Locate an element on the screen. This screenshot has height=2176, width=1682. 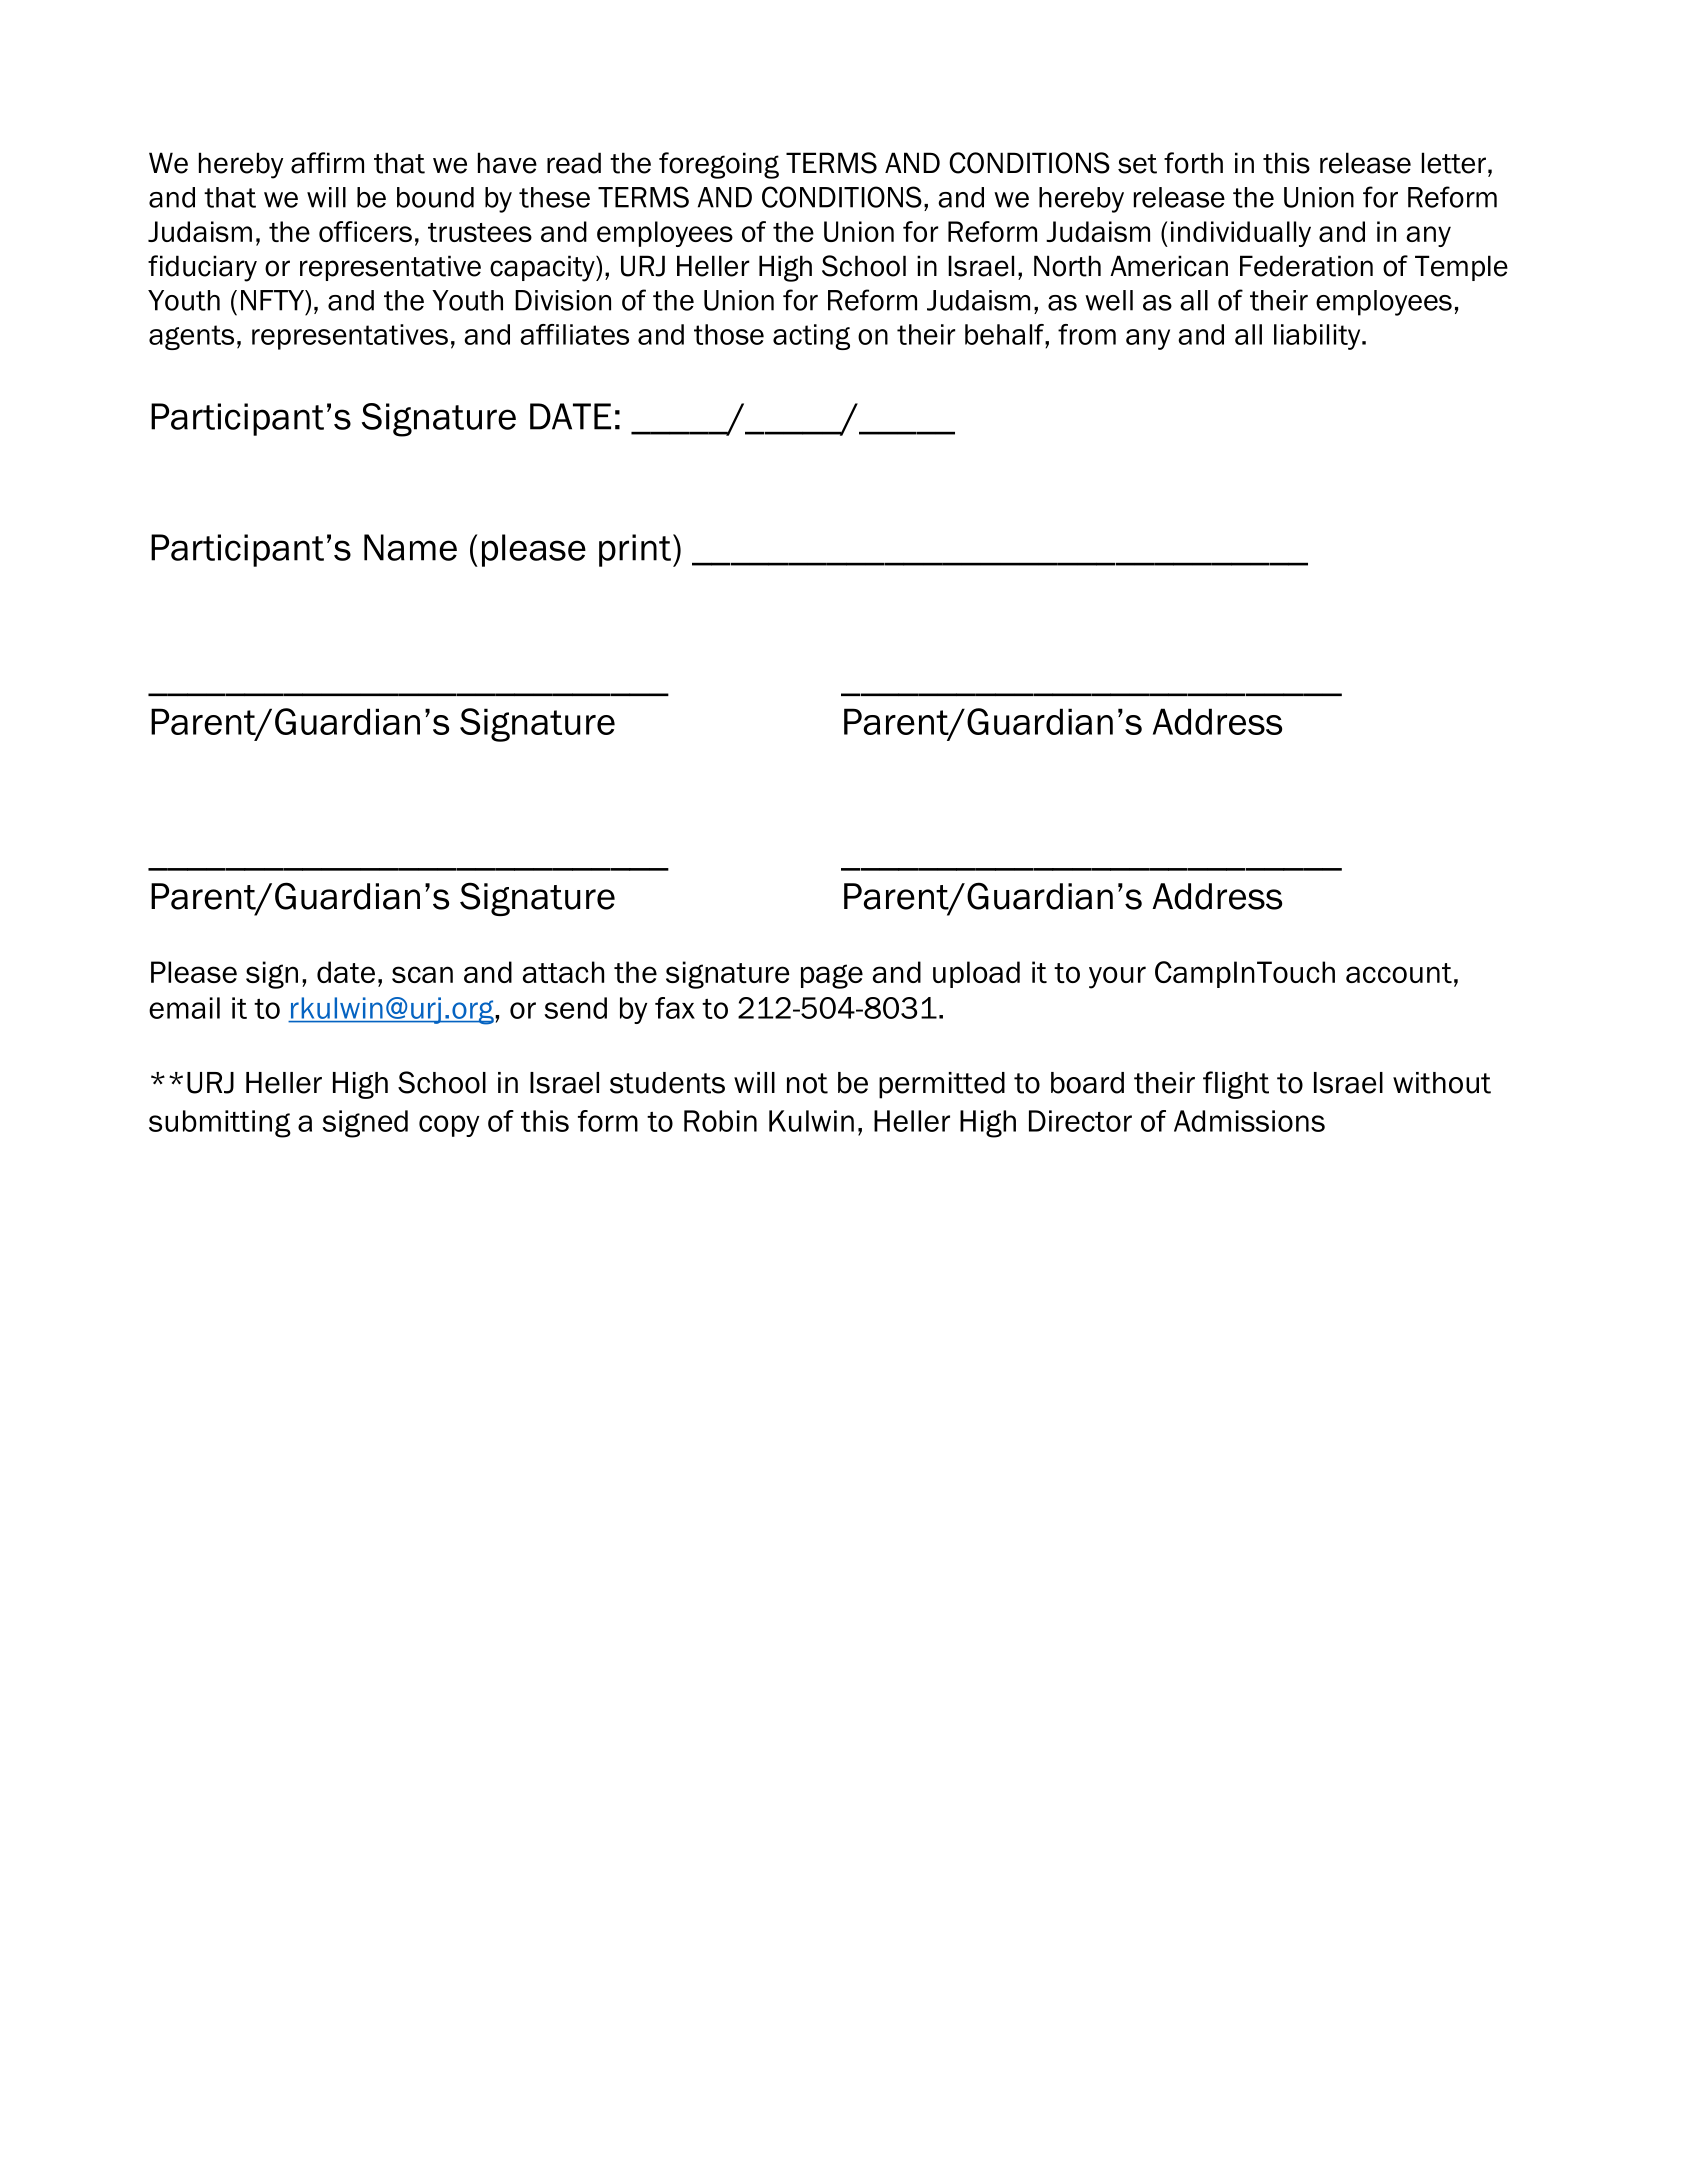
account is located at coordinates (1399, 973).
